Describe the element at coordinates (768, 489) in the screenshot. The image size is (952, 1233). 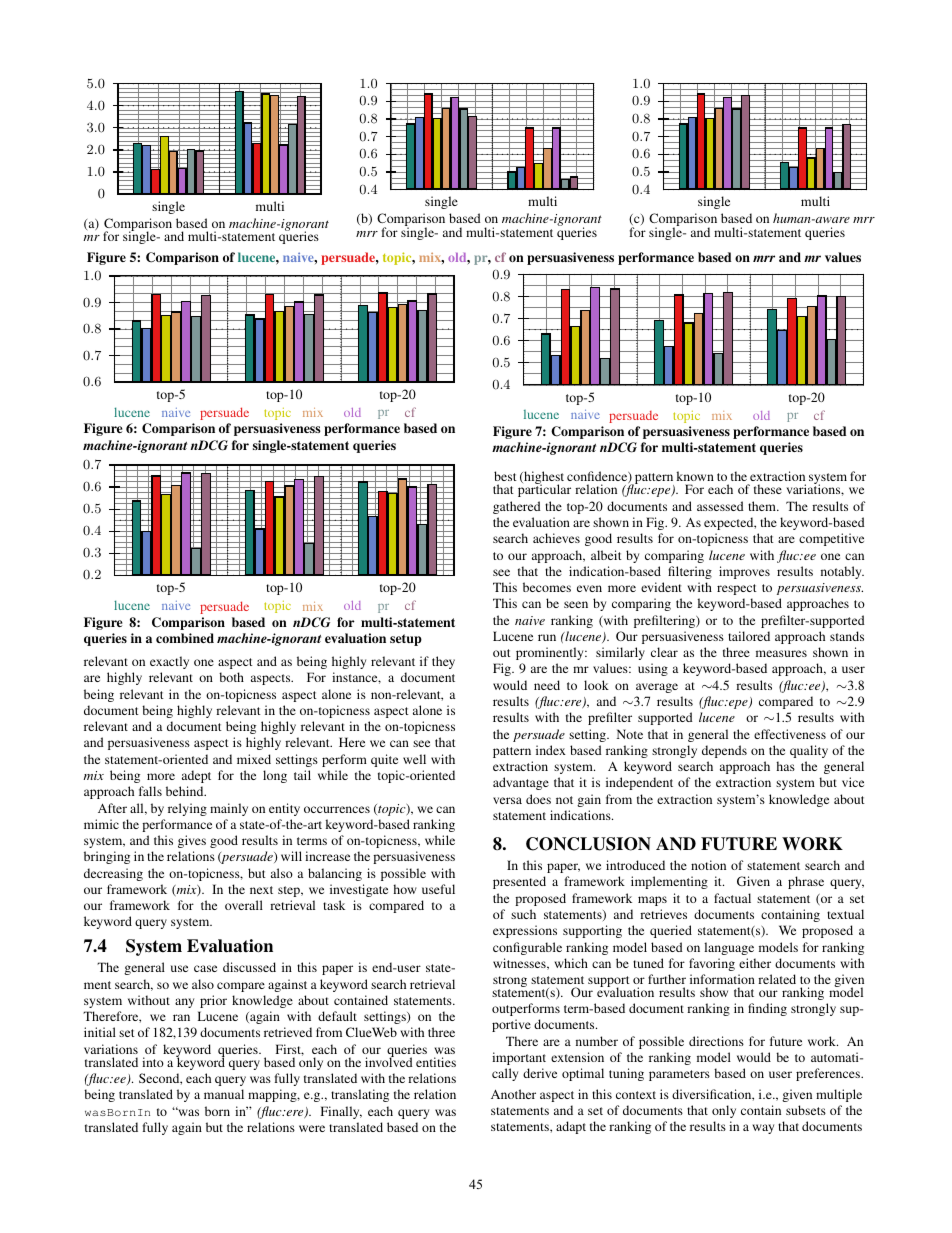
I see `these` at that location.
